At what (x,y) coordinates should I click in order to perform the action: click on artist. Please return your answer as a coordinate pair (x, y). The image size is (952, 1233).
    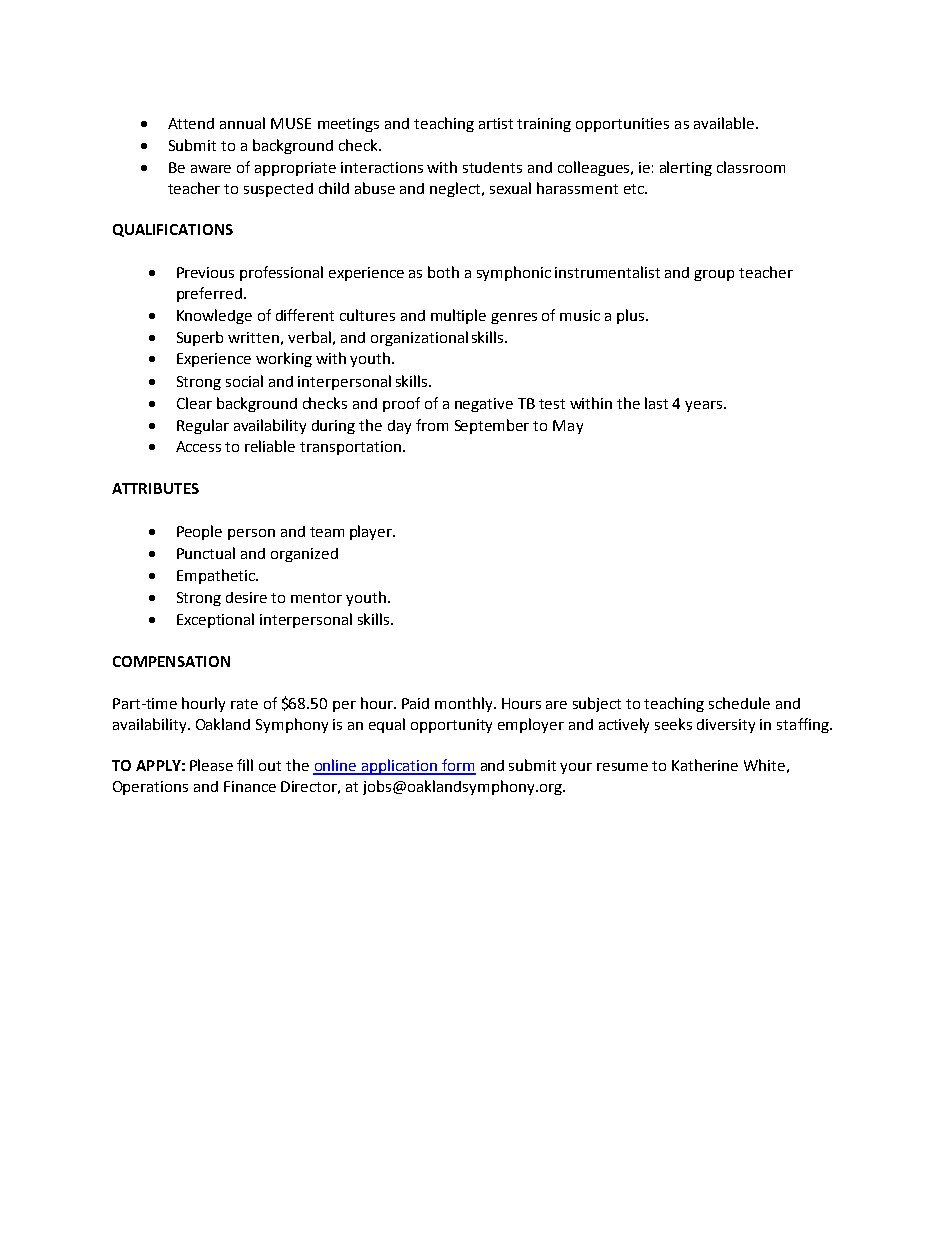
    Looking at the image, I should click on (496, 123).
